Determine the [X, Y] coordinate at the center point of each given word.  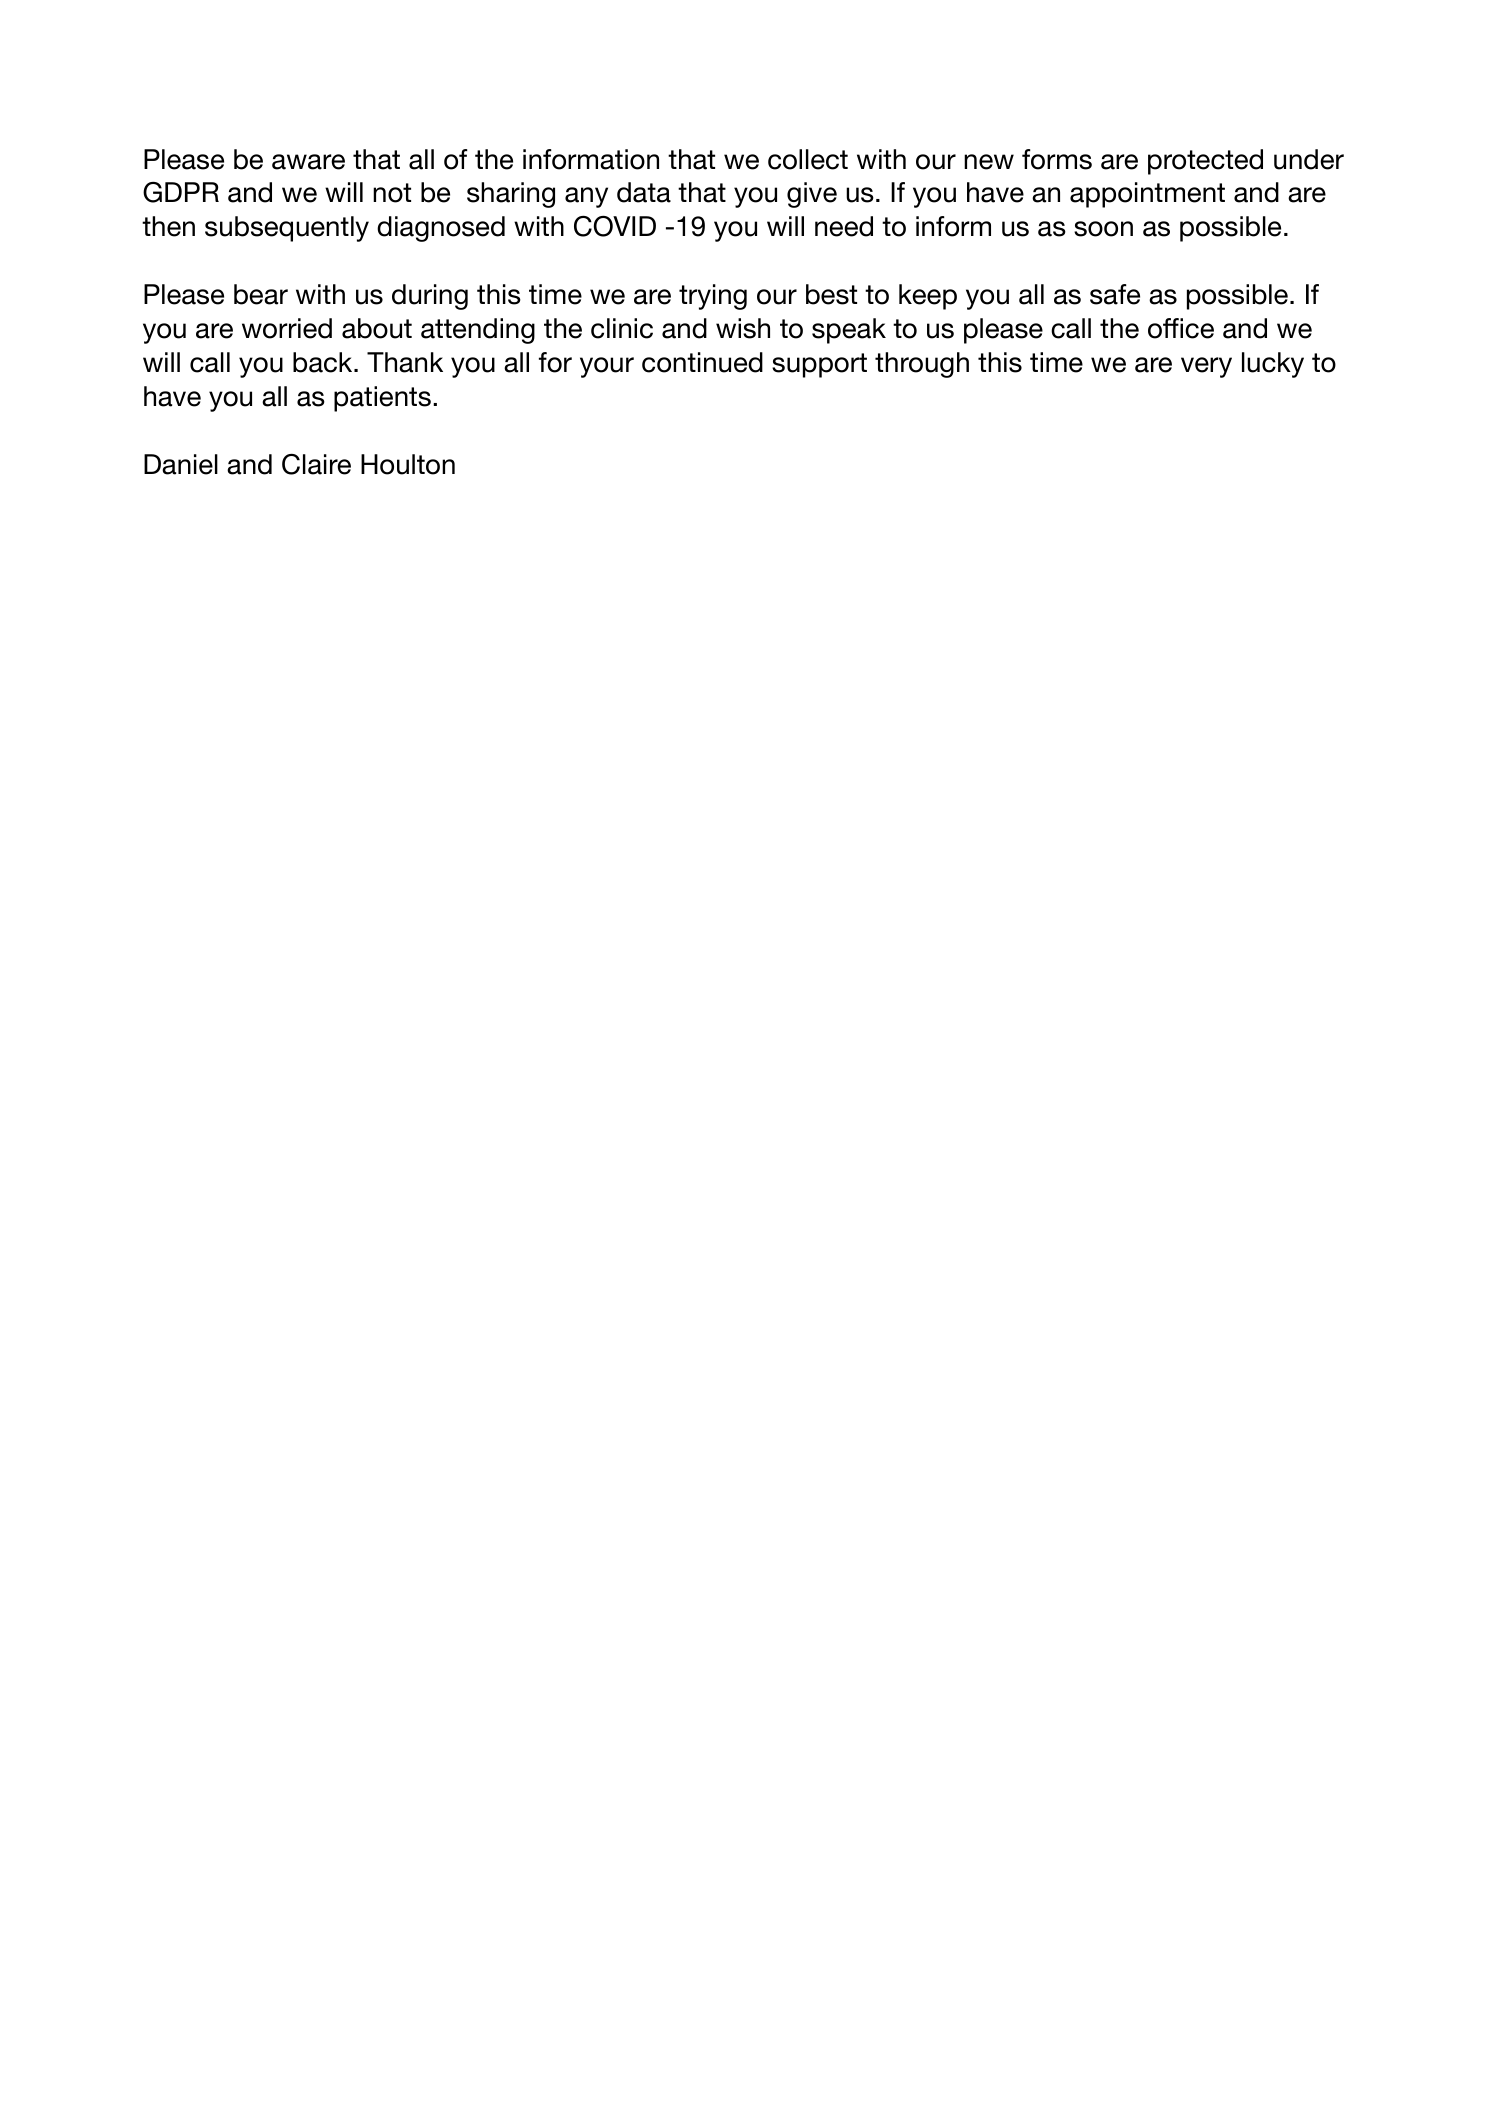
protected [1205, 162]
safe [1115, 294]
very [1206, 367]
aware [308, 162]
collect [808, 159]
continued [702, 362]
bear [261, 294]
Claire [316, 464]
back [324, 362]
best [831, 294]
